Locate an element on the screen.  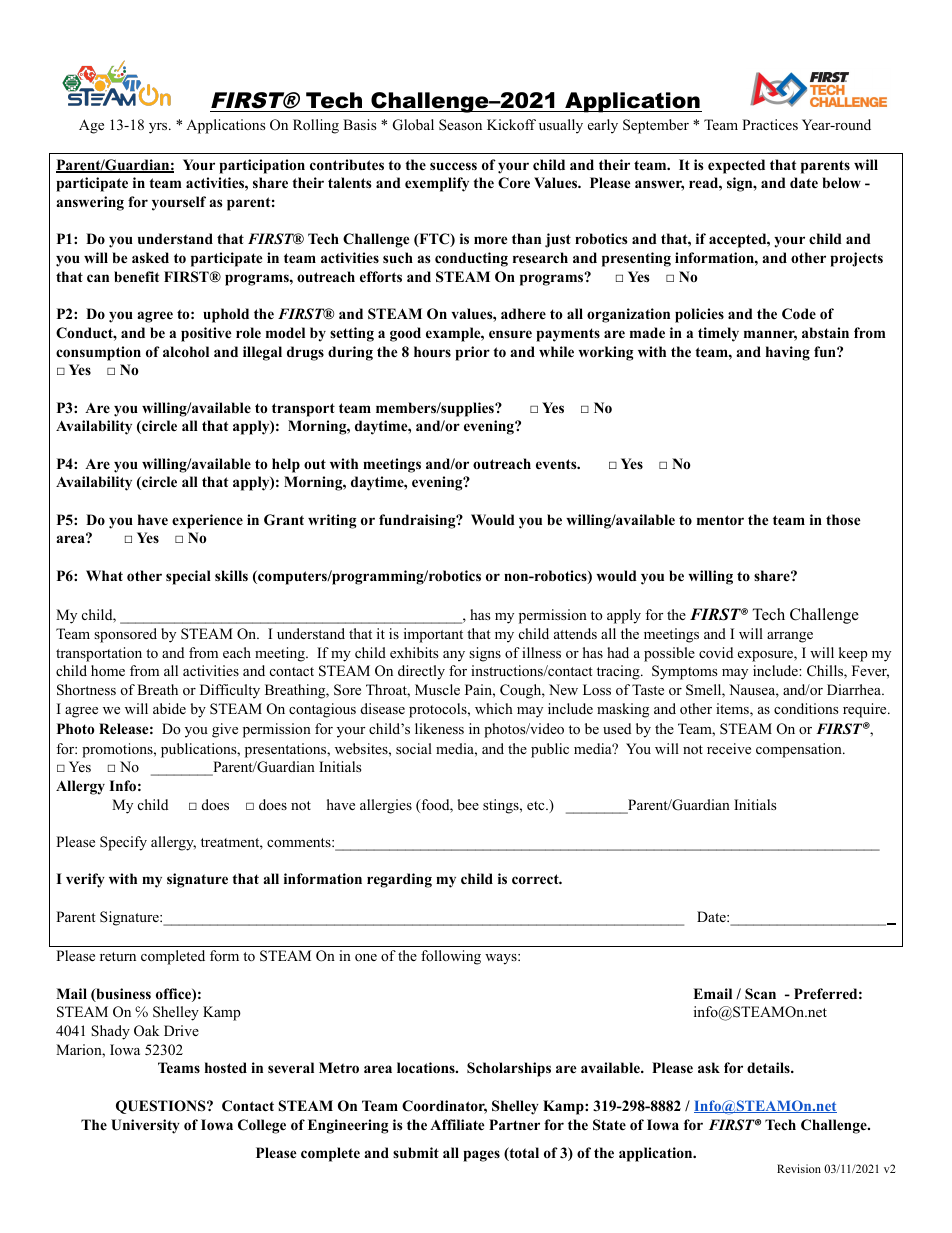
Specify is located at coordinates (123, 843).
